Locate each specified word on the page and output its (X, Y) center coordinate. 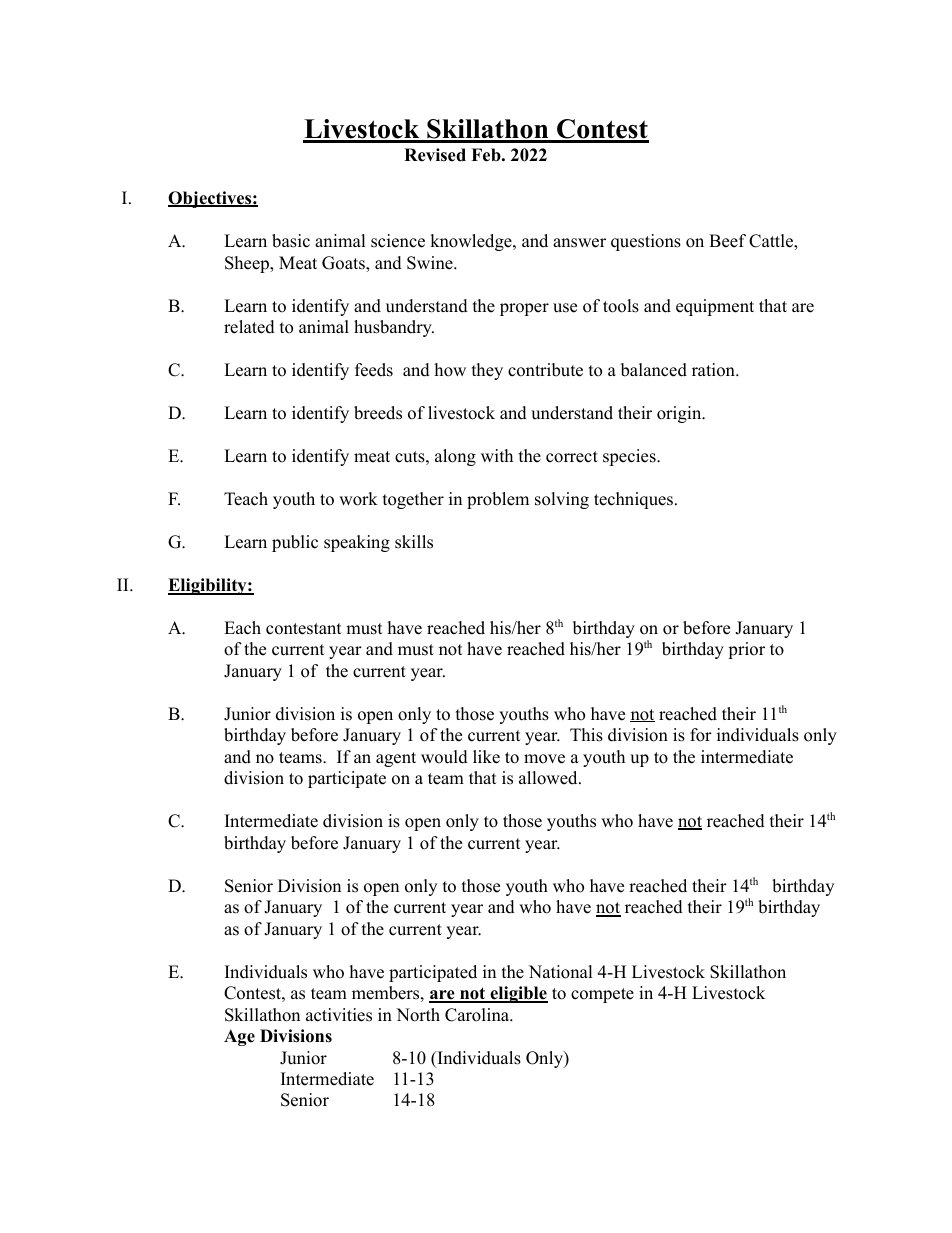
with (497, 455)
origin (680, 414)
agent (396, 759)
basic (291, 241)
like (486, 757)
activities (339, 1015)
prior (746, 650)
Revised (435, 155)
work (358, 499)
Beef (727, 241)
